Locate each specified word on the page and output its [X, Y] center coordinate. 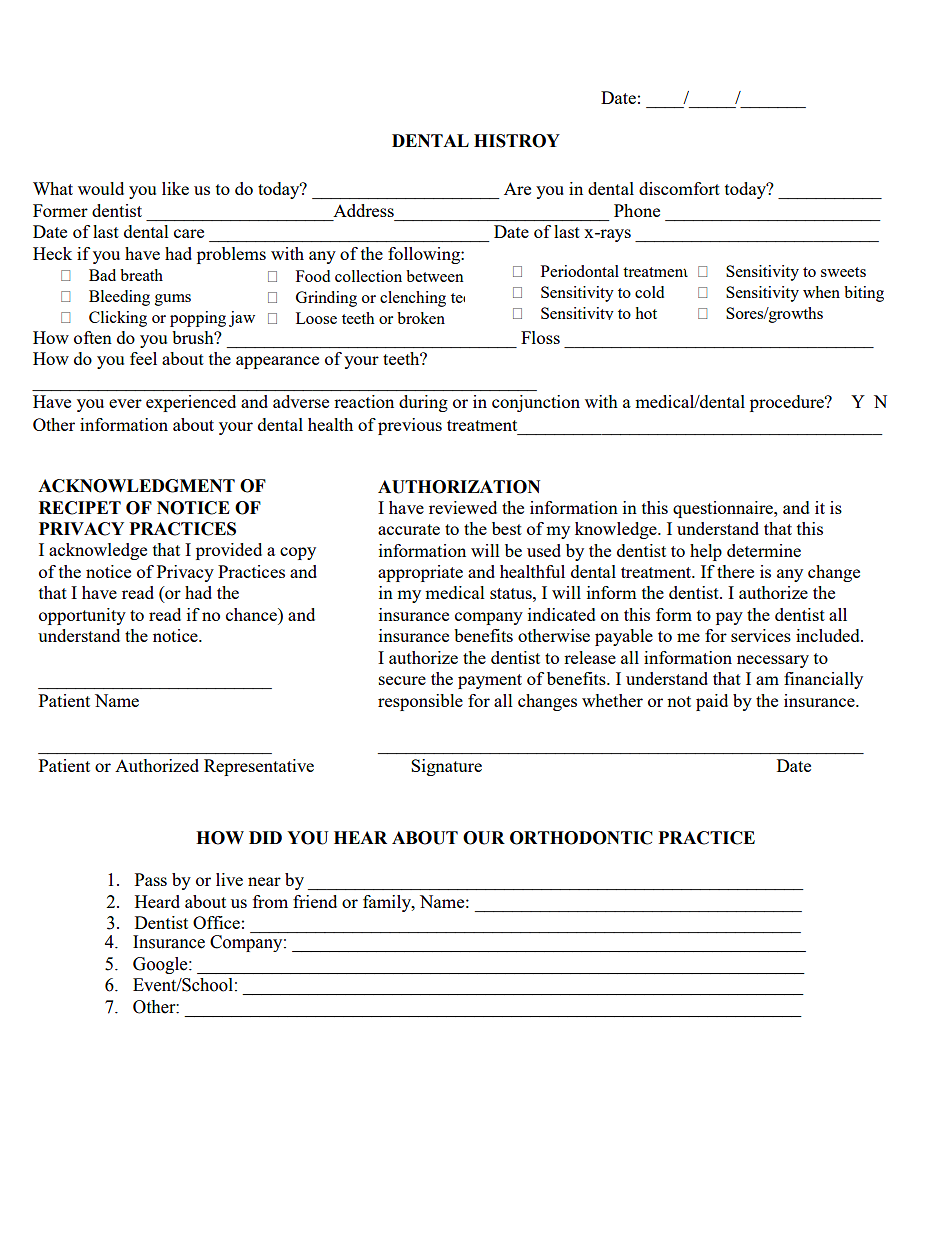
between [435, 276]
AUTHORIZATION [459, 487]
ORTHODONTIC [581, 838]
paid [712, 702]
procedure [788, 403]
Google [161, 965]
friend [315, 901]
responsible [420, 702]
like [175, 188]
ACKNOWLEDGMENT [136, 486]
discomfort [679, 188]
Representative [259, 767]
